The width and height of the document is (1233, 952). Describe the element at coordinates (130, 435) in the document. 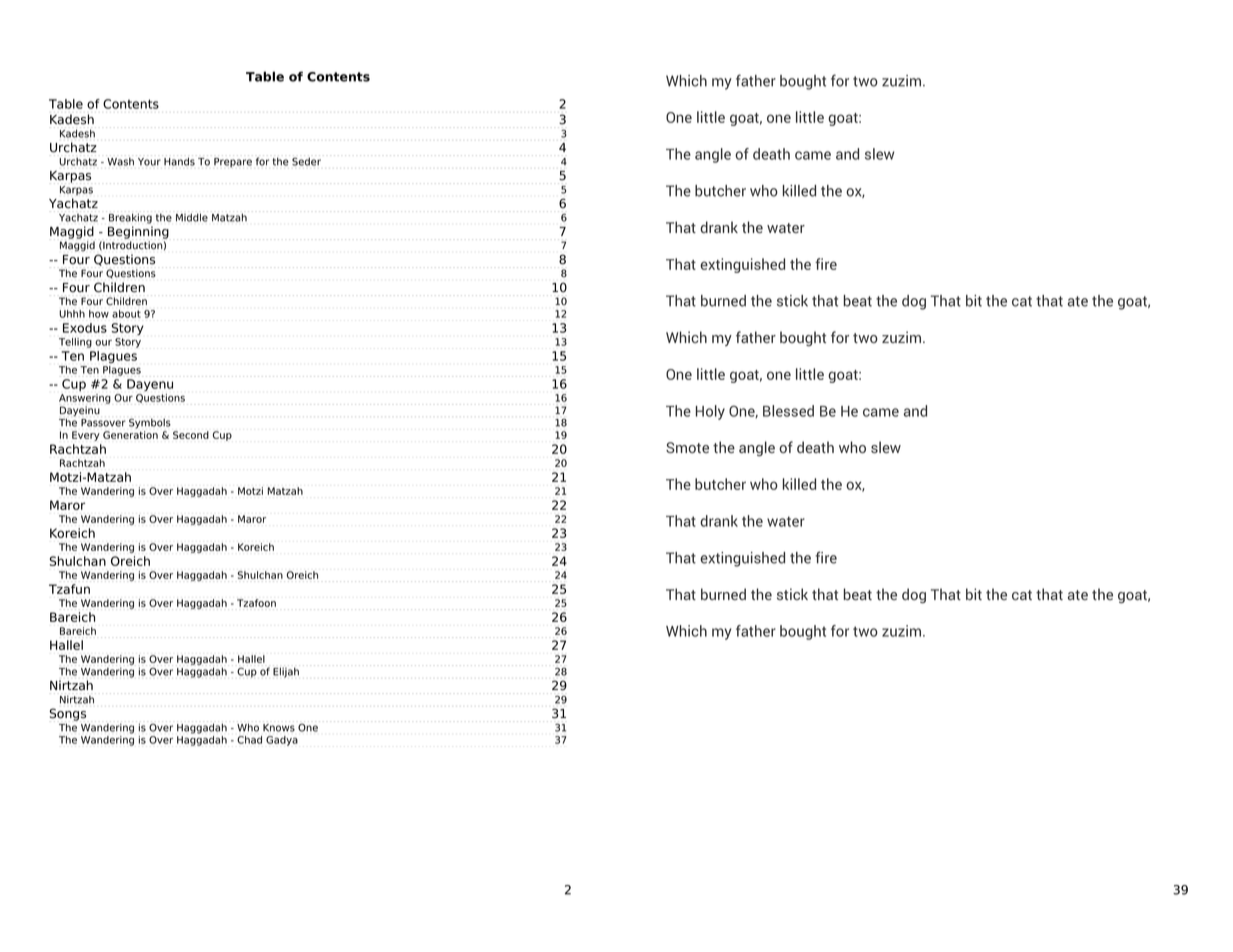

I see `Generation` at that location.
